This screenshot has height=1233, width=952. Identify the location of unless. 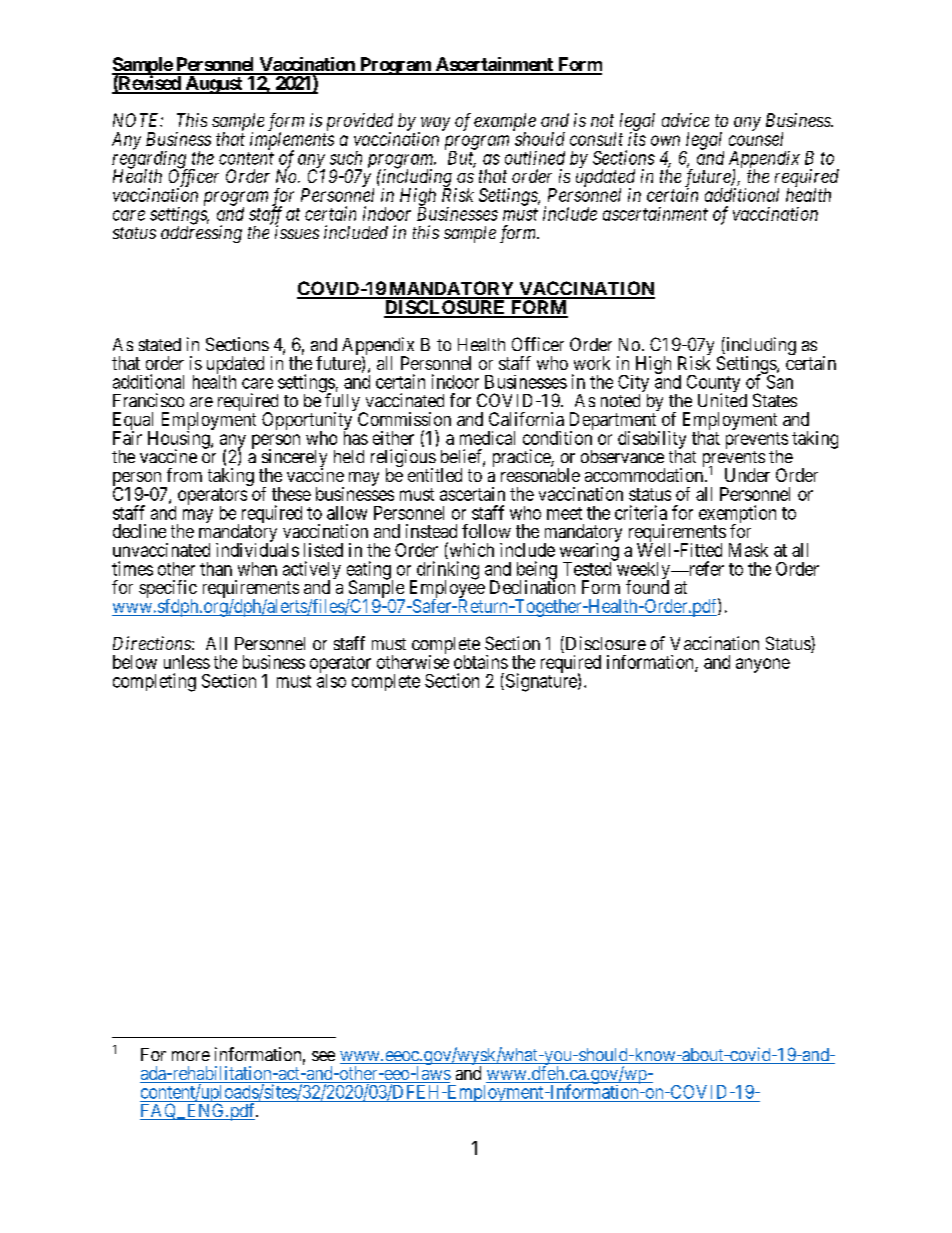
(187, 662).
